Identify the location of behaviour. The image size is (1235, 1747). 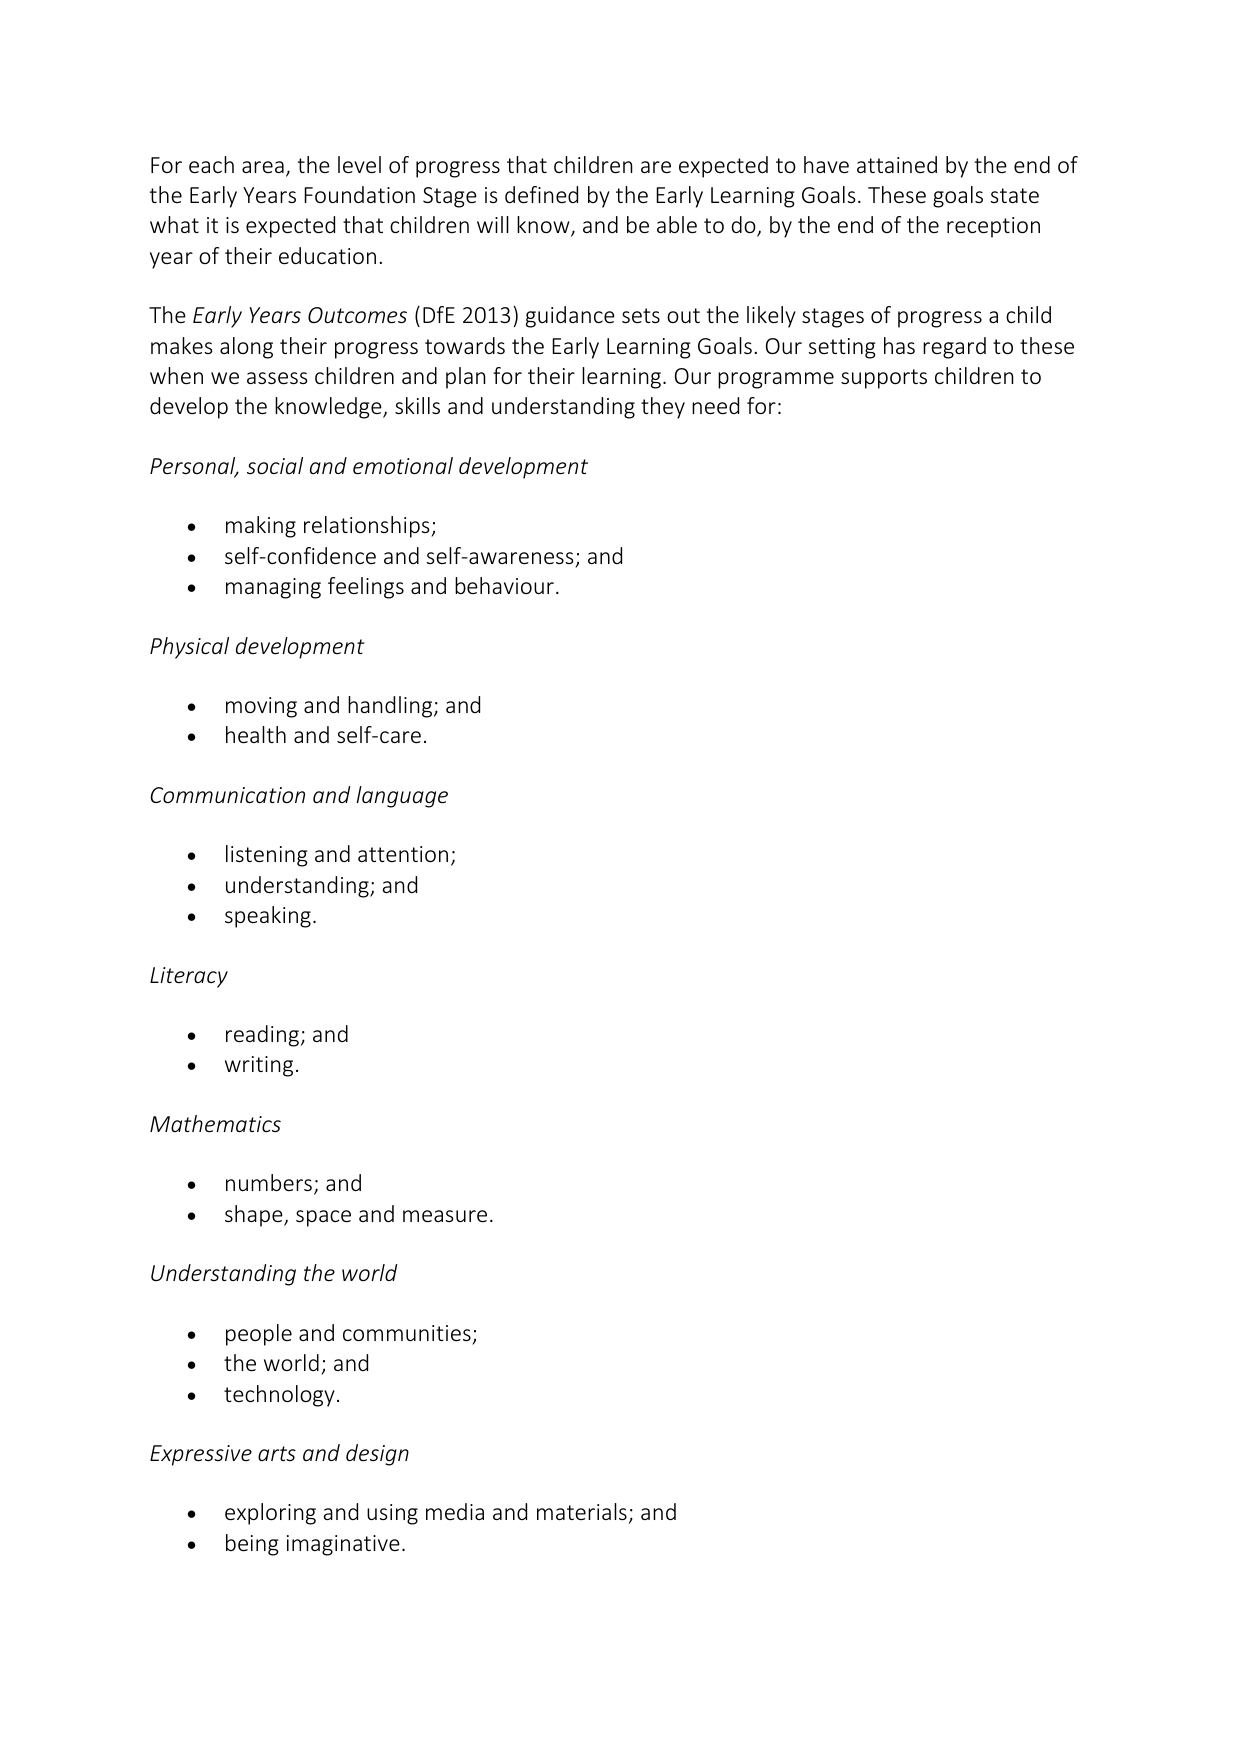
(504, 585).
